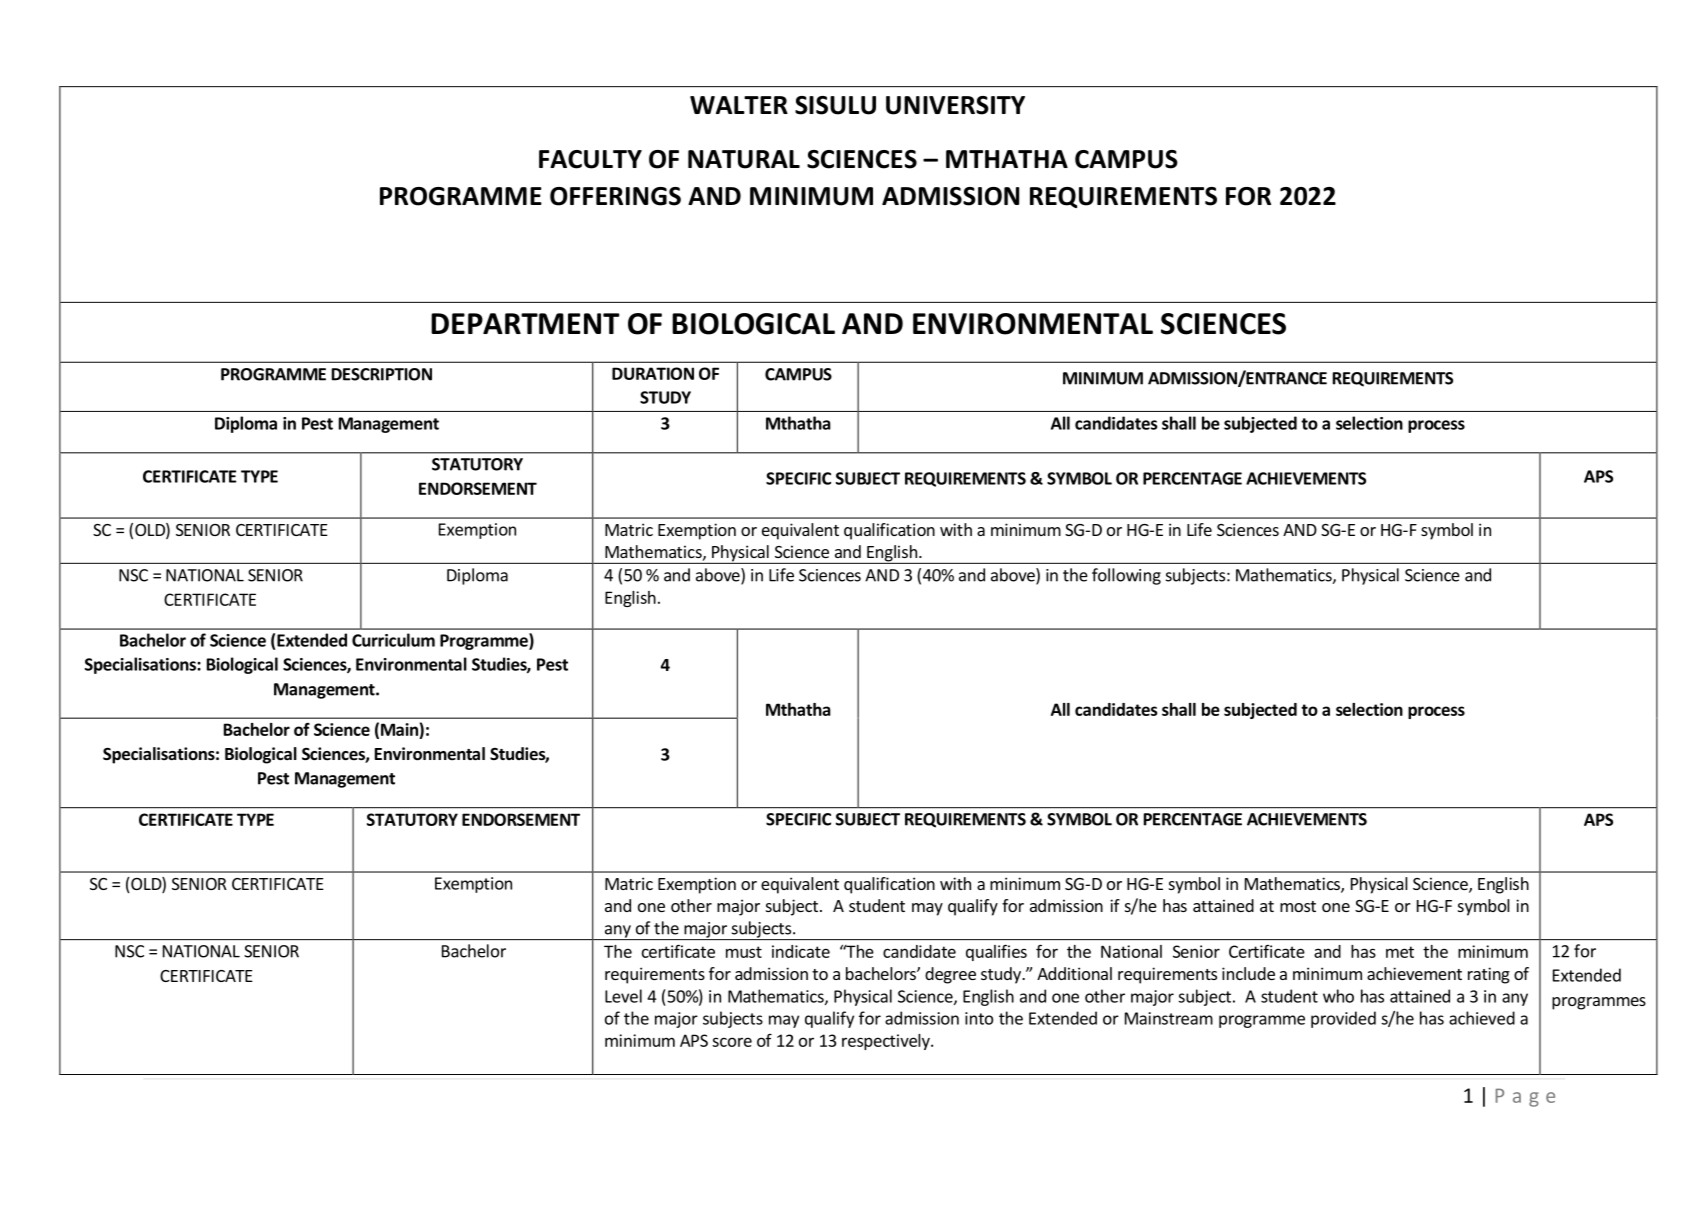  What do you see at coordinates (393, 640) in the image?
I see `Curriculum` at bounding box center [393, 640].
